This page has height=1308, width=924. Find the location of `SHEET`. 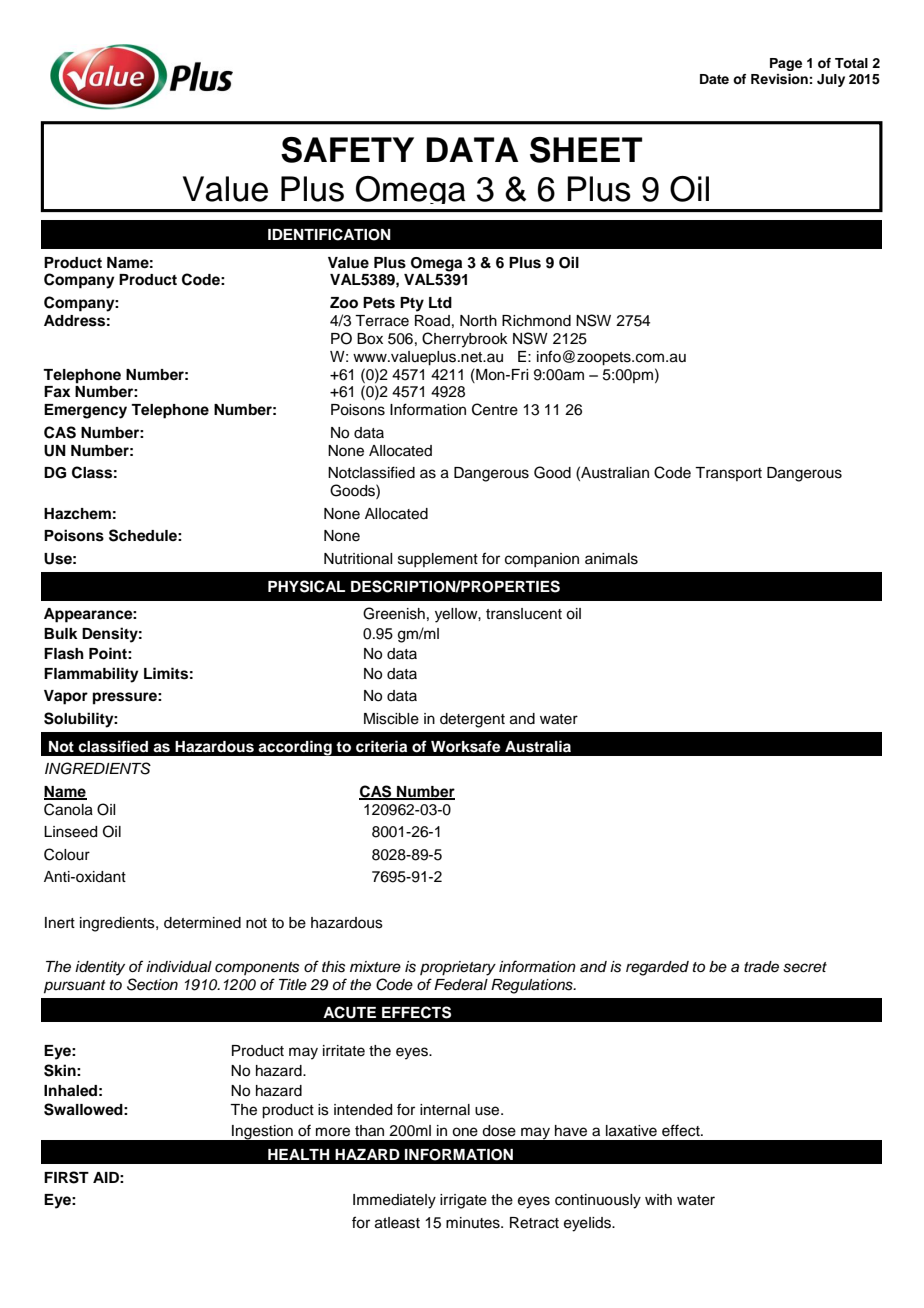

SHEET is located at coordinates (586, 150).
